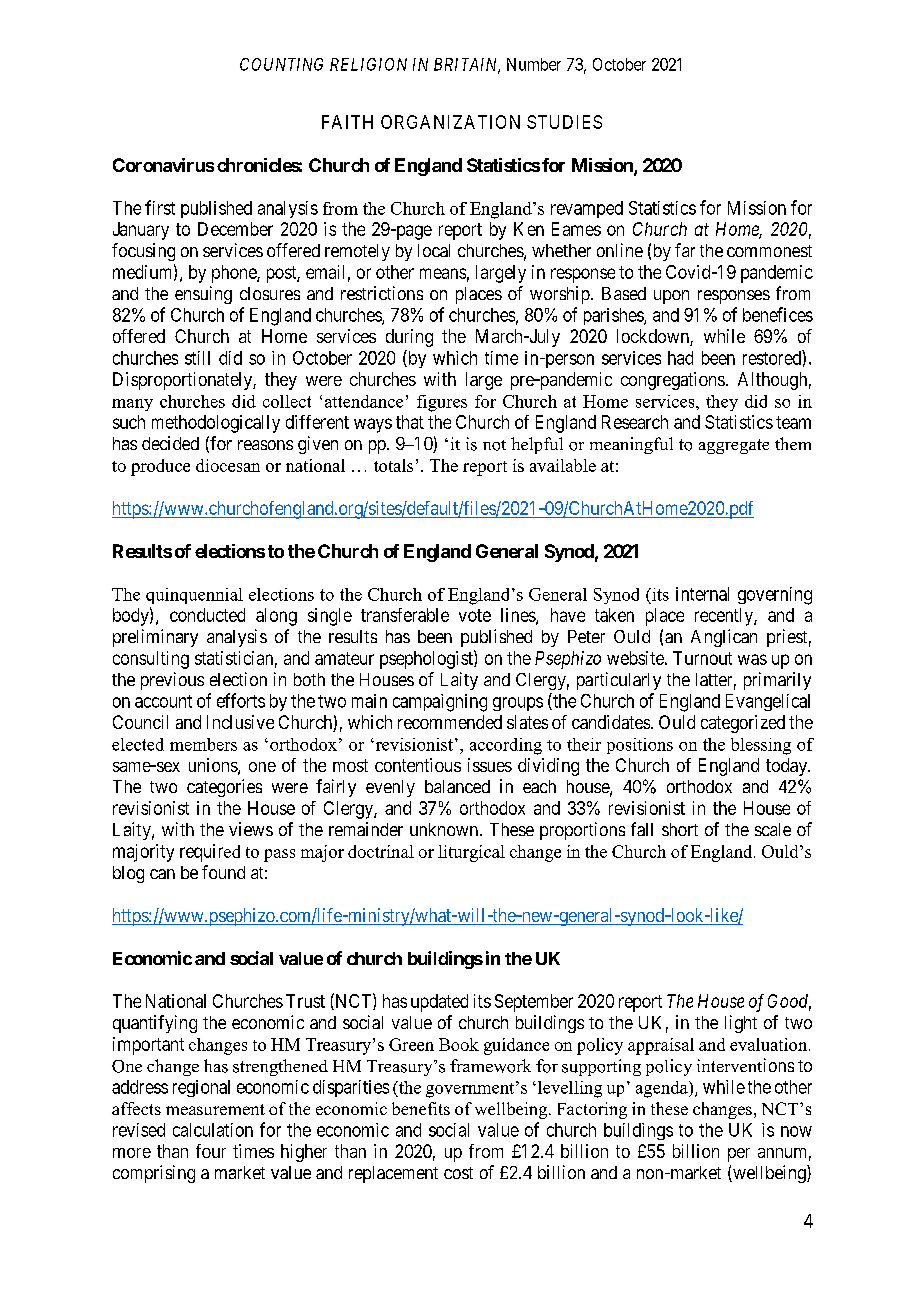  I want to click on short, so click(680, 829).
